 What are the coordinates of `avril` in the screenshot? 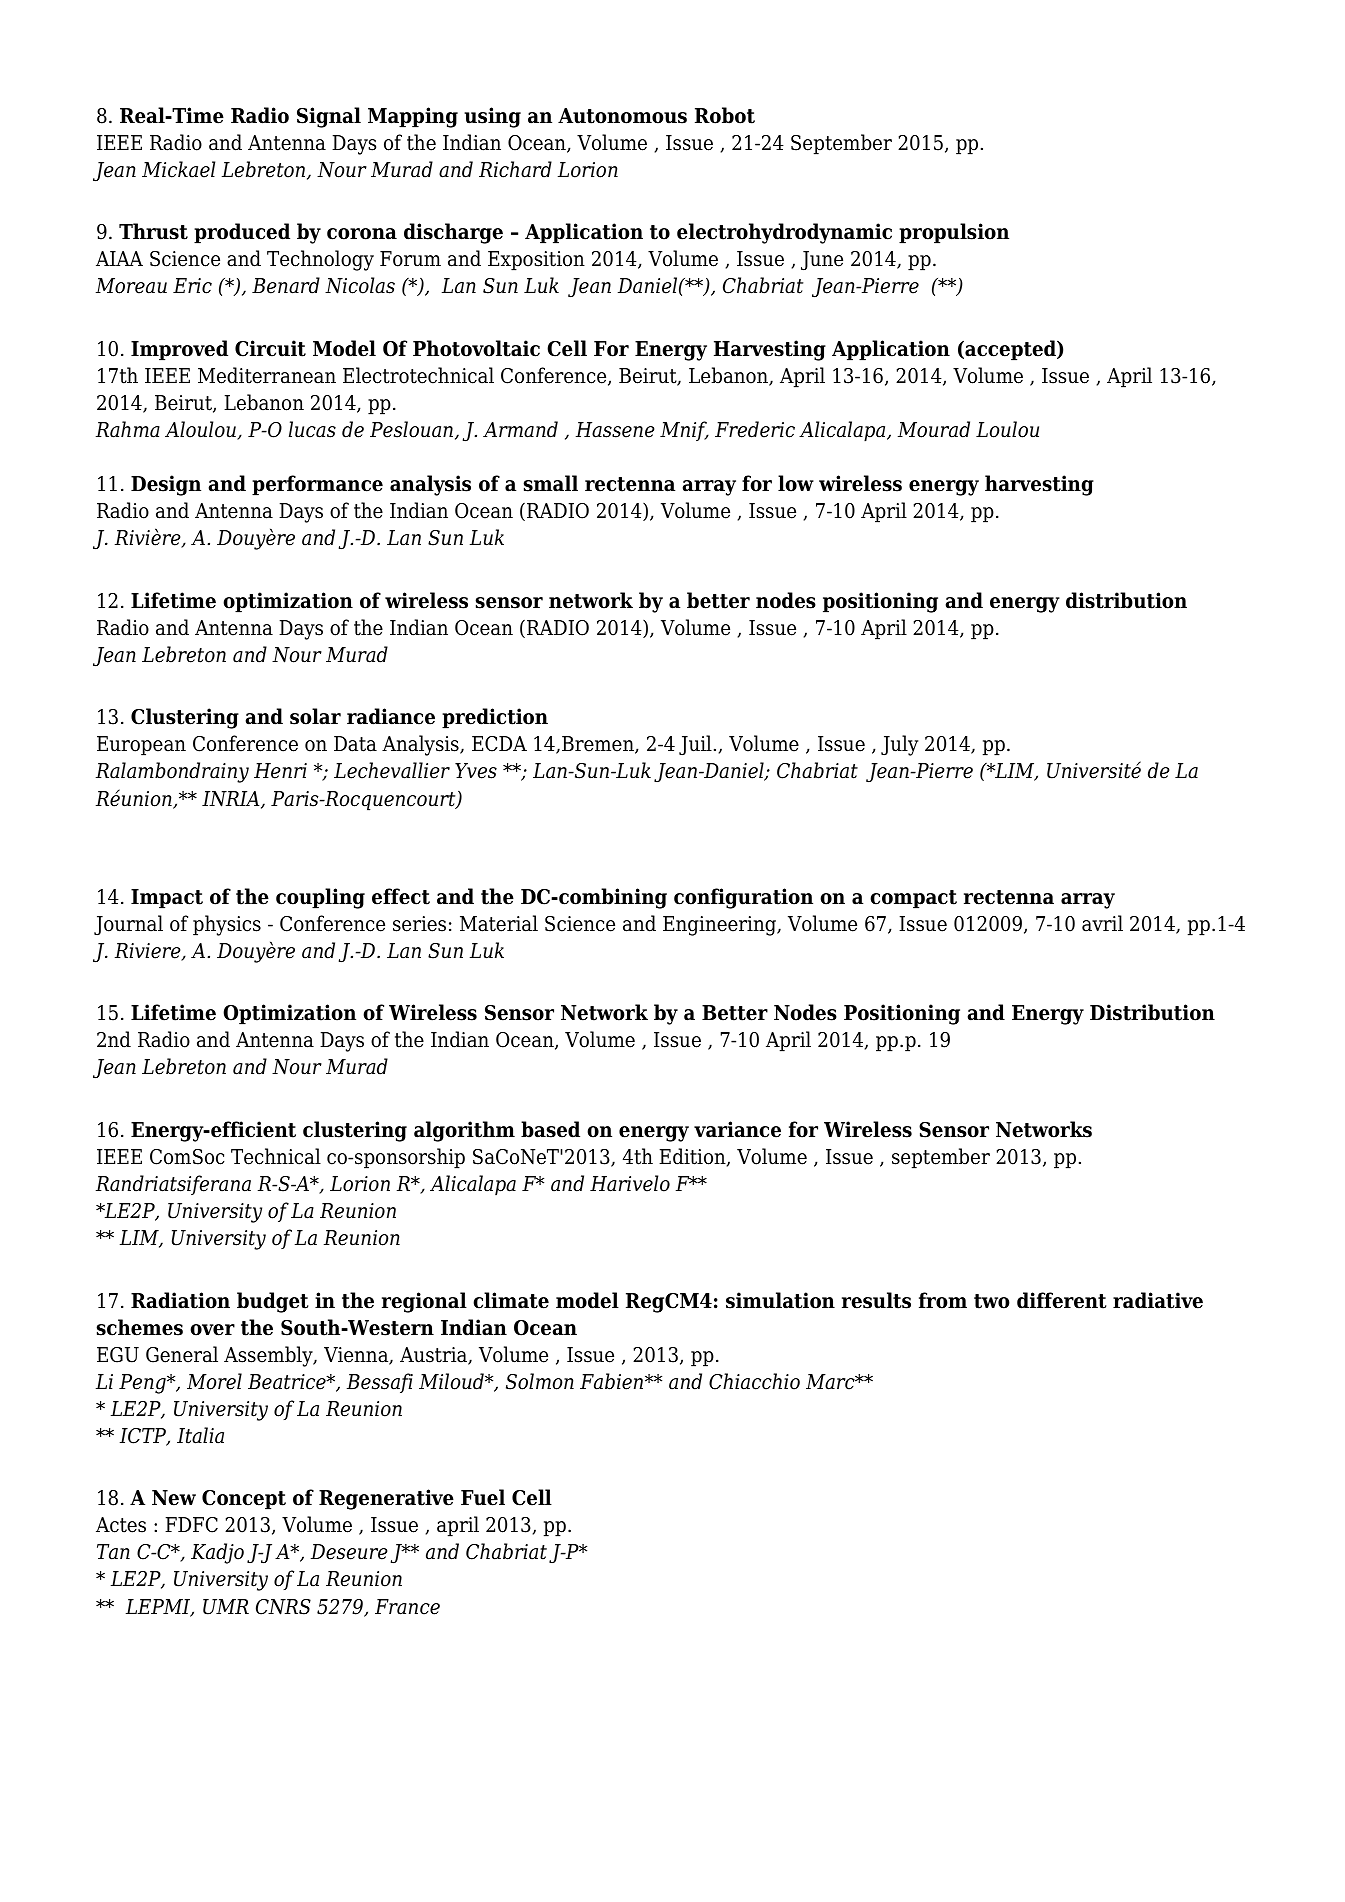 It's located at (1102, 923).
